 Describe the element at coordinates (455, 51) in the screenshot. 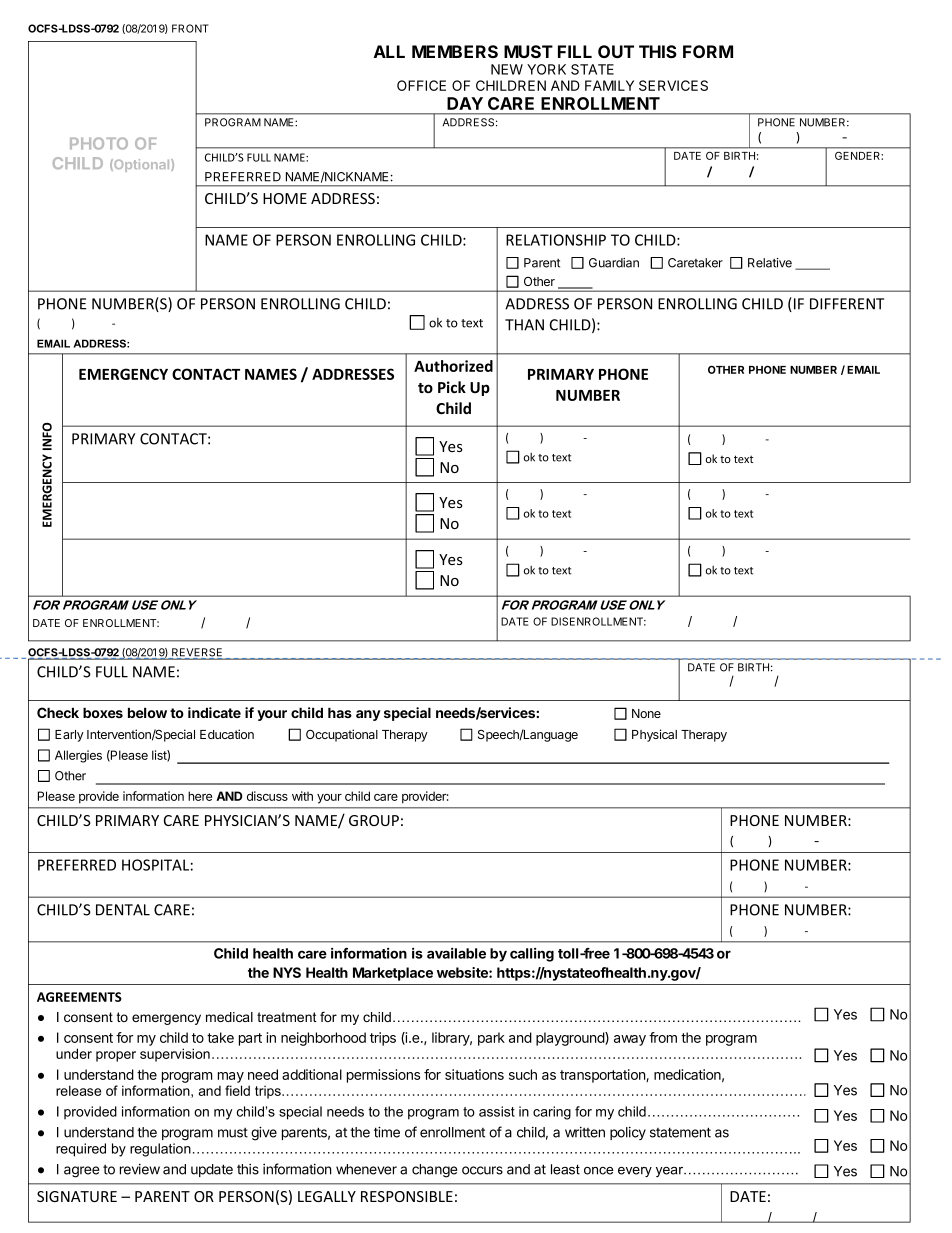

I see `MEMBERS` at that location.
